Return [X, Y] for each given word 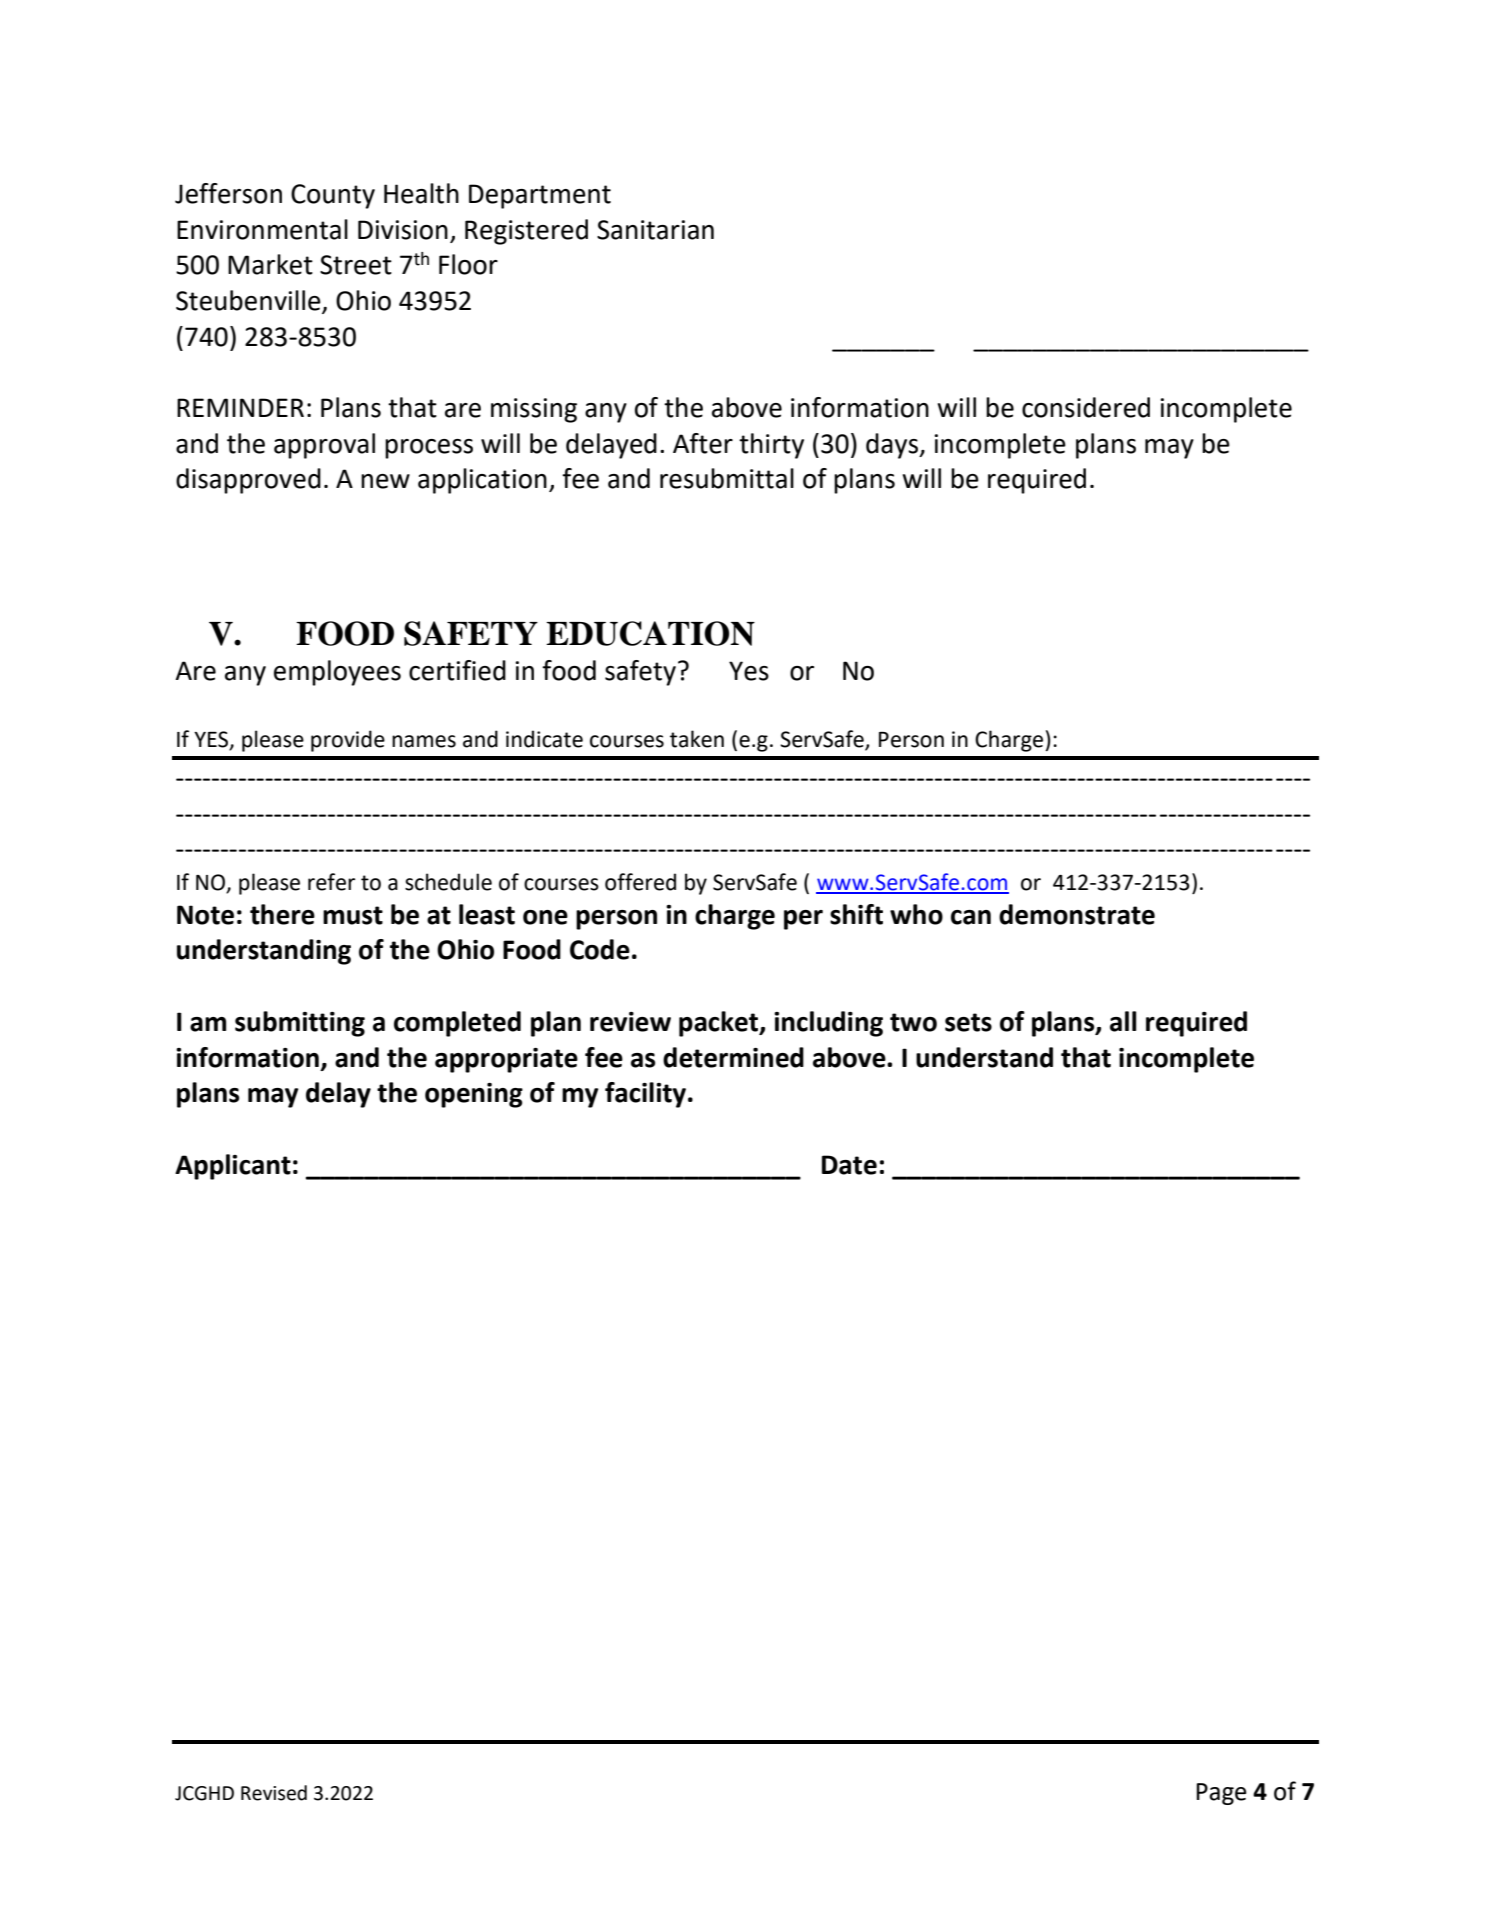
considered [1086, 407]
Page [1221, 1794]
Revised [274, 1793]
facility [647, 1095]
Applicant [233, 1167]
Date [849, 1165]
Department [540, 196]
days [893, 446]
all [1123, 1021]
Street [356, 265]
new [385, 481]
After [703, 443]
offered [640, 882]
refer [331, 882]
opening [474, 1095]
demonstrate [1077, 914]
